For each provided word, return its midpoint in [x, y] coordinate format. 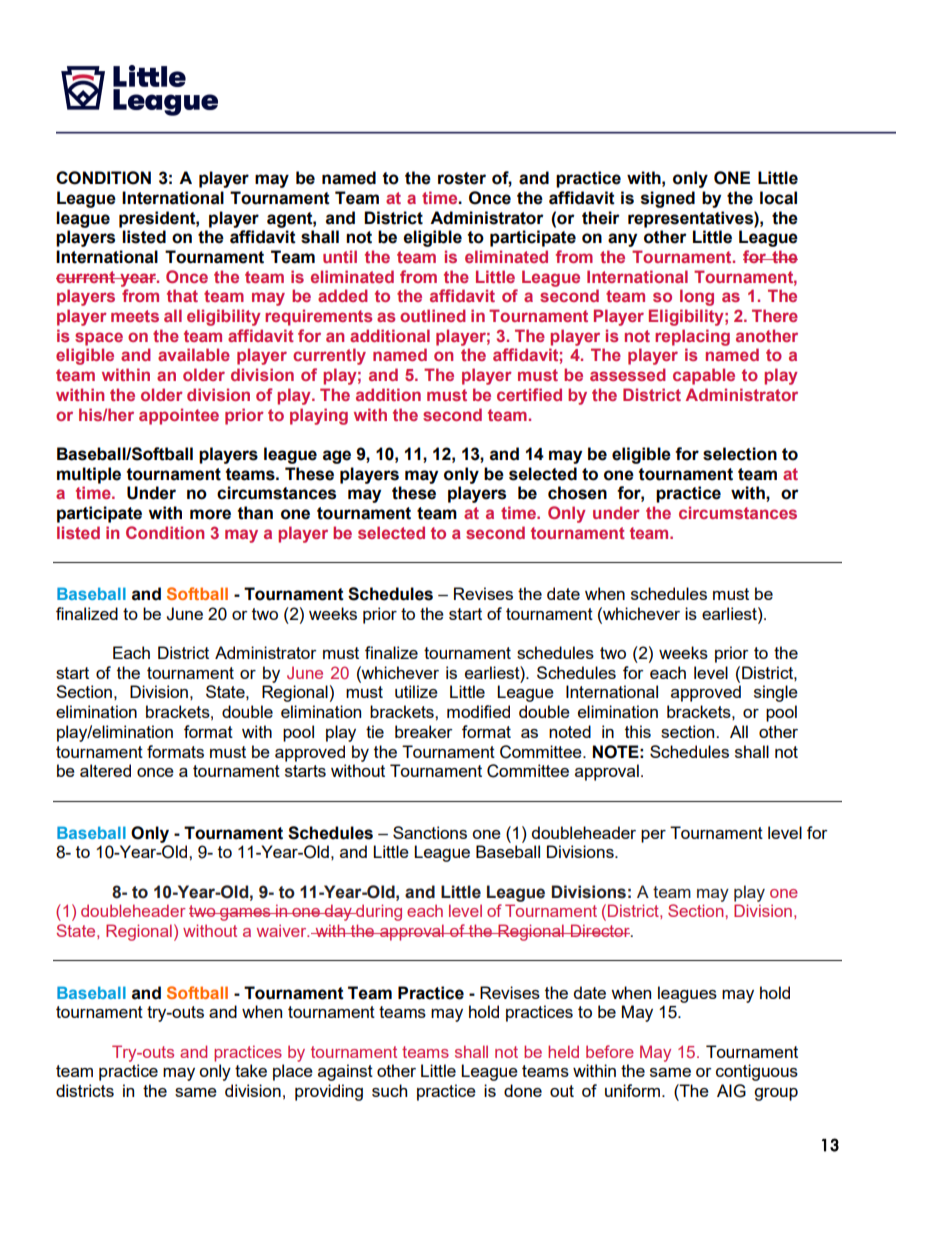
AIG [731, 1091]
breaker [424, 731]
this [638, 731]
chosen [577, 493]
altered [105, 770]
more [210, 514]
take [251, 1070]
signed [668, 199]
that [182, 295]
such [389, 1090]
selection [740, 454]
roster [462, 178]
